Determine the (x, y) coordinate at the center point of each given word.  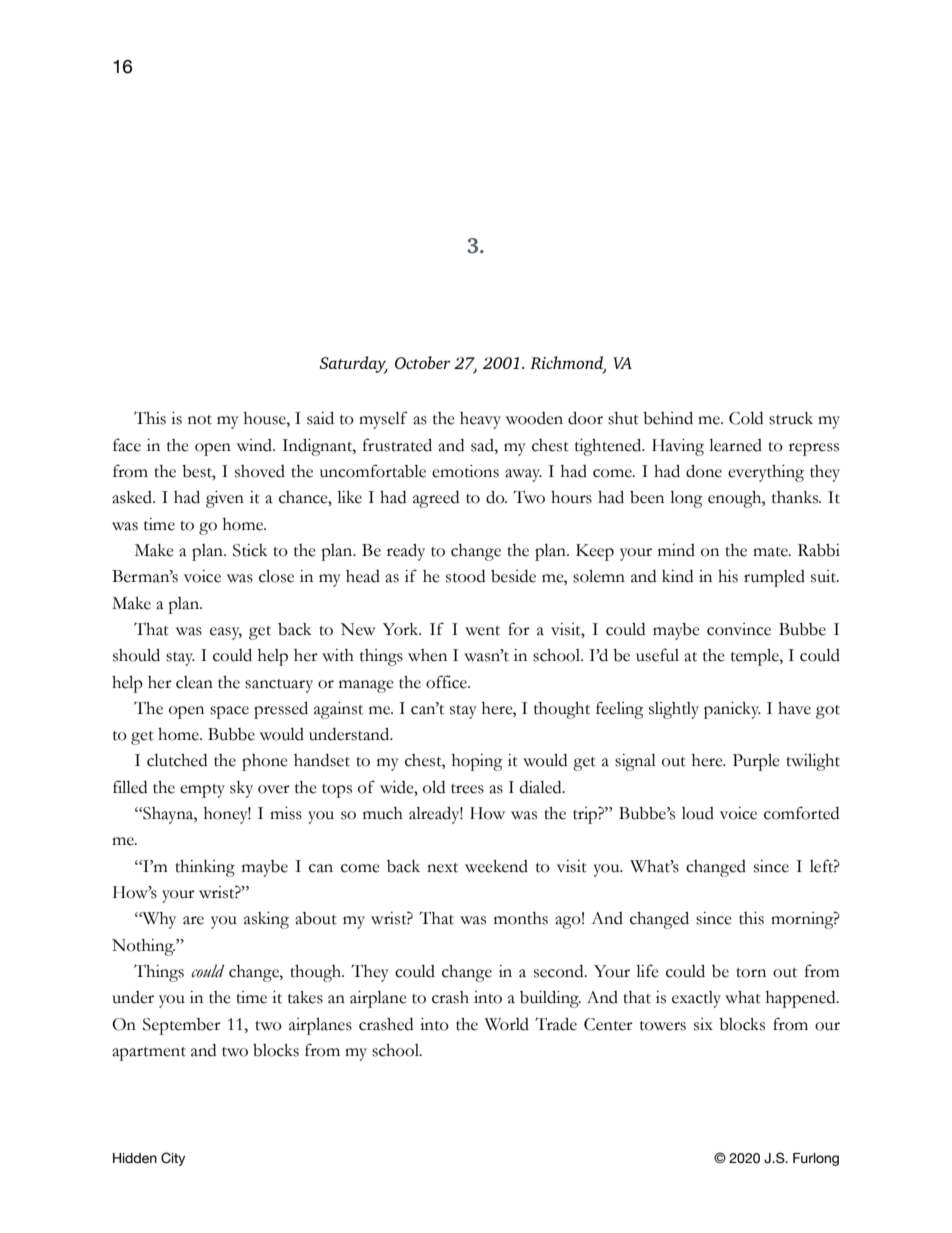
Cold (746, 418)
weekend (496, 866)
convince (739, 629)
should (136, 655)
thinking (205, 868)
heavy (480, 420)
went (482, 631)
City (173, 1159)
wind (256, 445)
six (703, 1024)
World (507, 1024)
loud (698, 813)
